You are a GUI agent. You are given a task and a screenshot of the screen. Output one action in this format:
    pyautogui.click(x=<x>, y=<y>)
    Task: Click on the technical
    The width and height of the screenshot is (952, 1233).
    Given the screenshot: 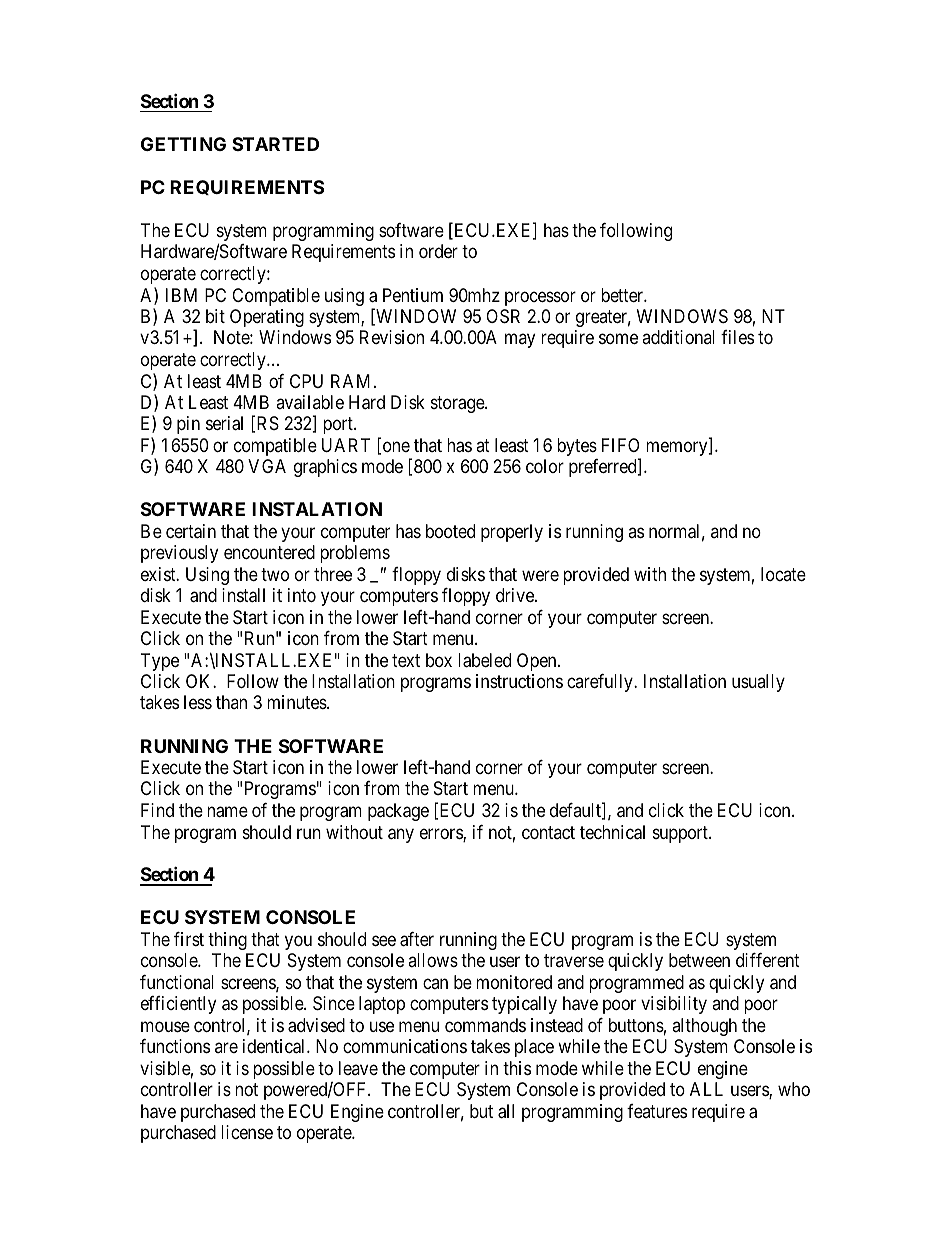 What is the action you would take?
    pyautogui.click(x=612, y=832)
